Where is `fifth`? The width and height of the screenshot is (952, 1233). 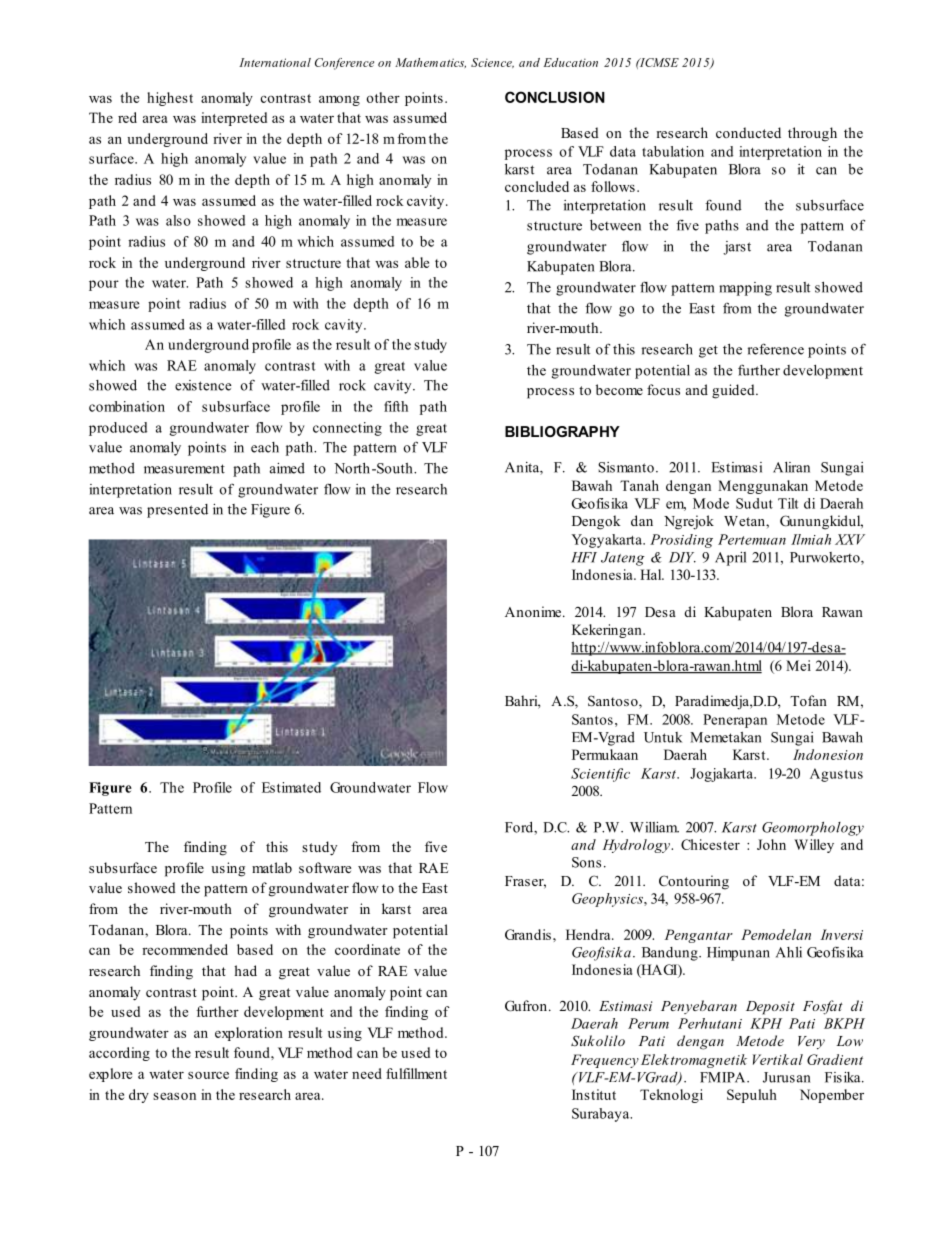
fifth is located at coordinates (396, 406).
